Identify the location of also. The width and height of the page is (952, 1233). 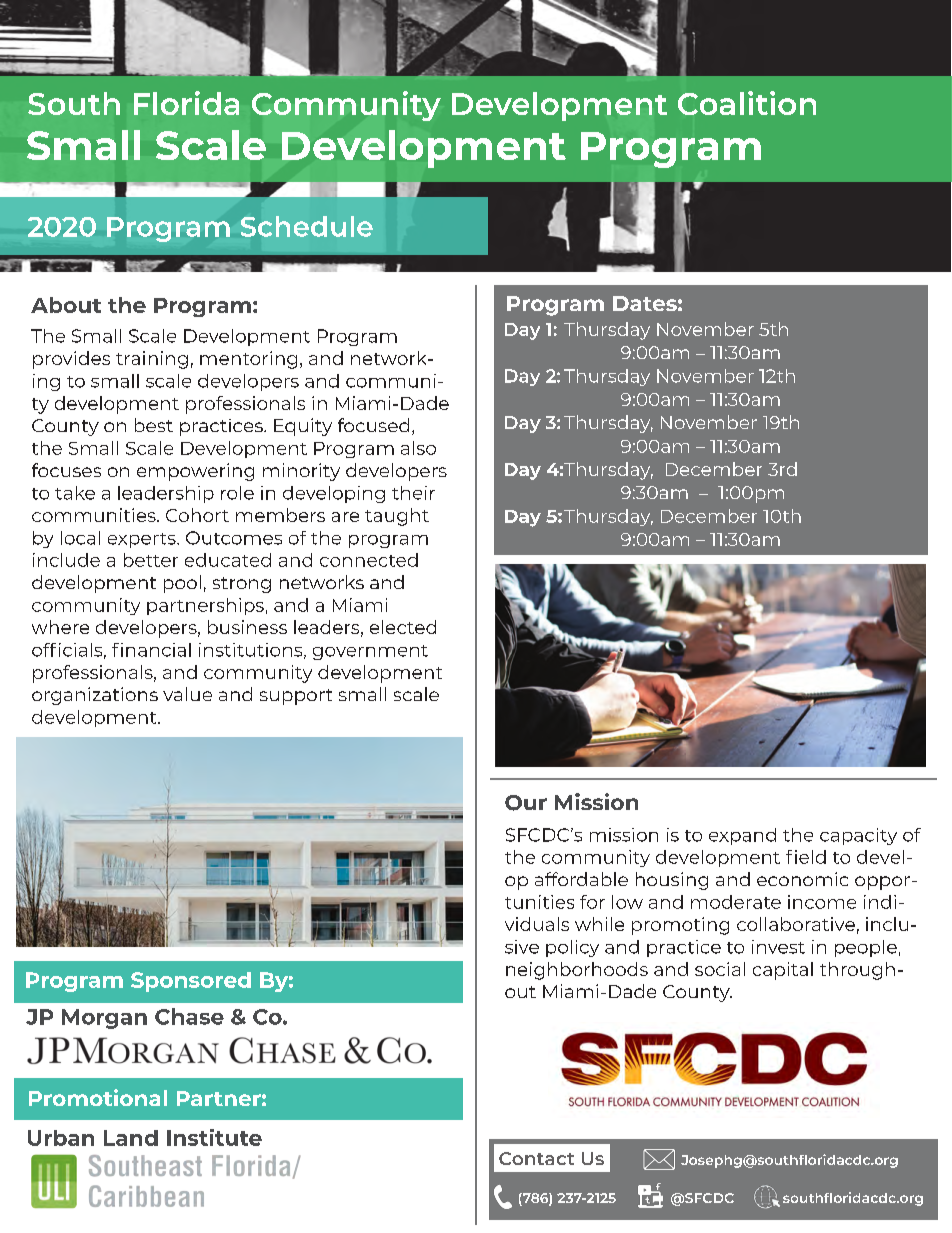
(418, 448).
